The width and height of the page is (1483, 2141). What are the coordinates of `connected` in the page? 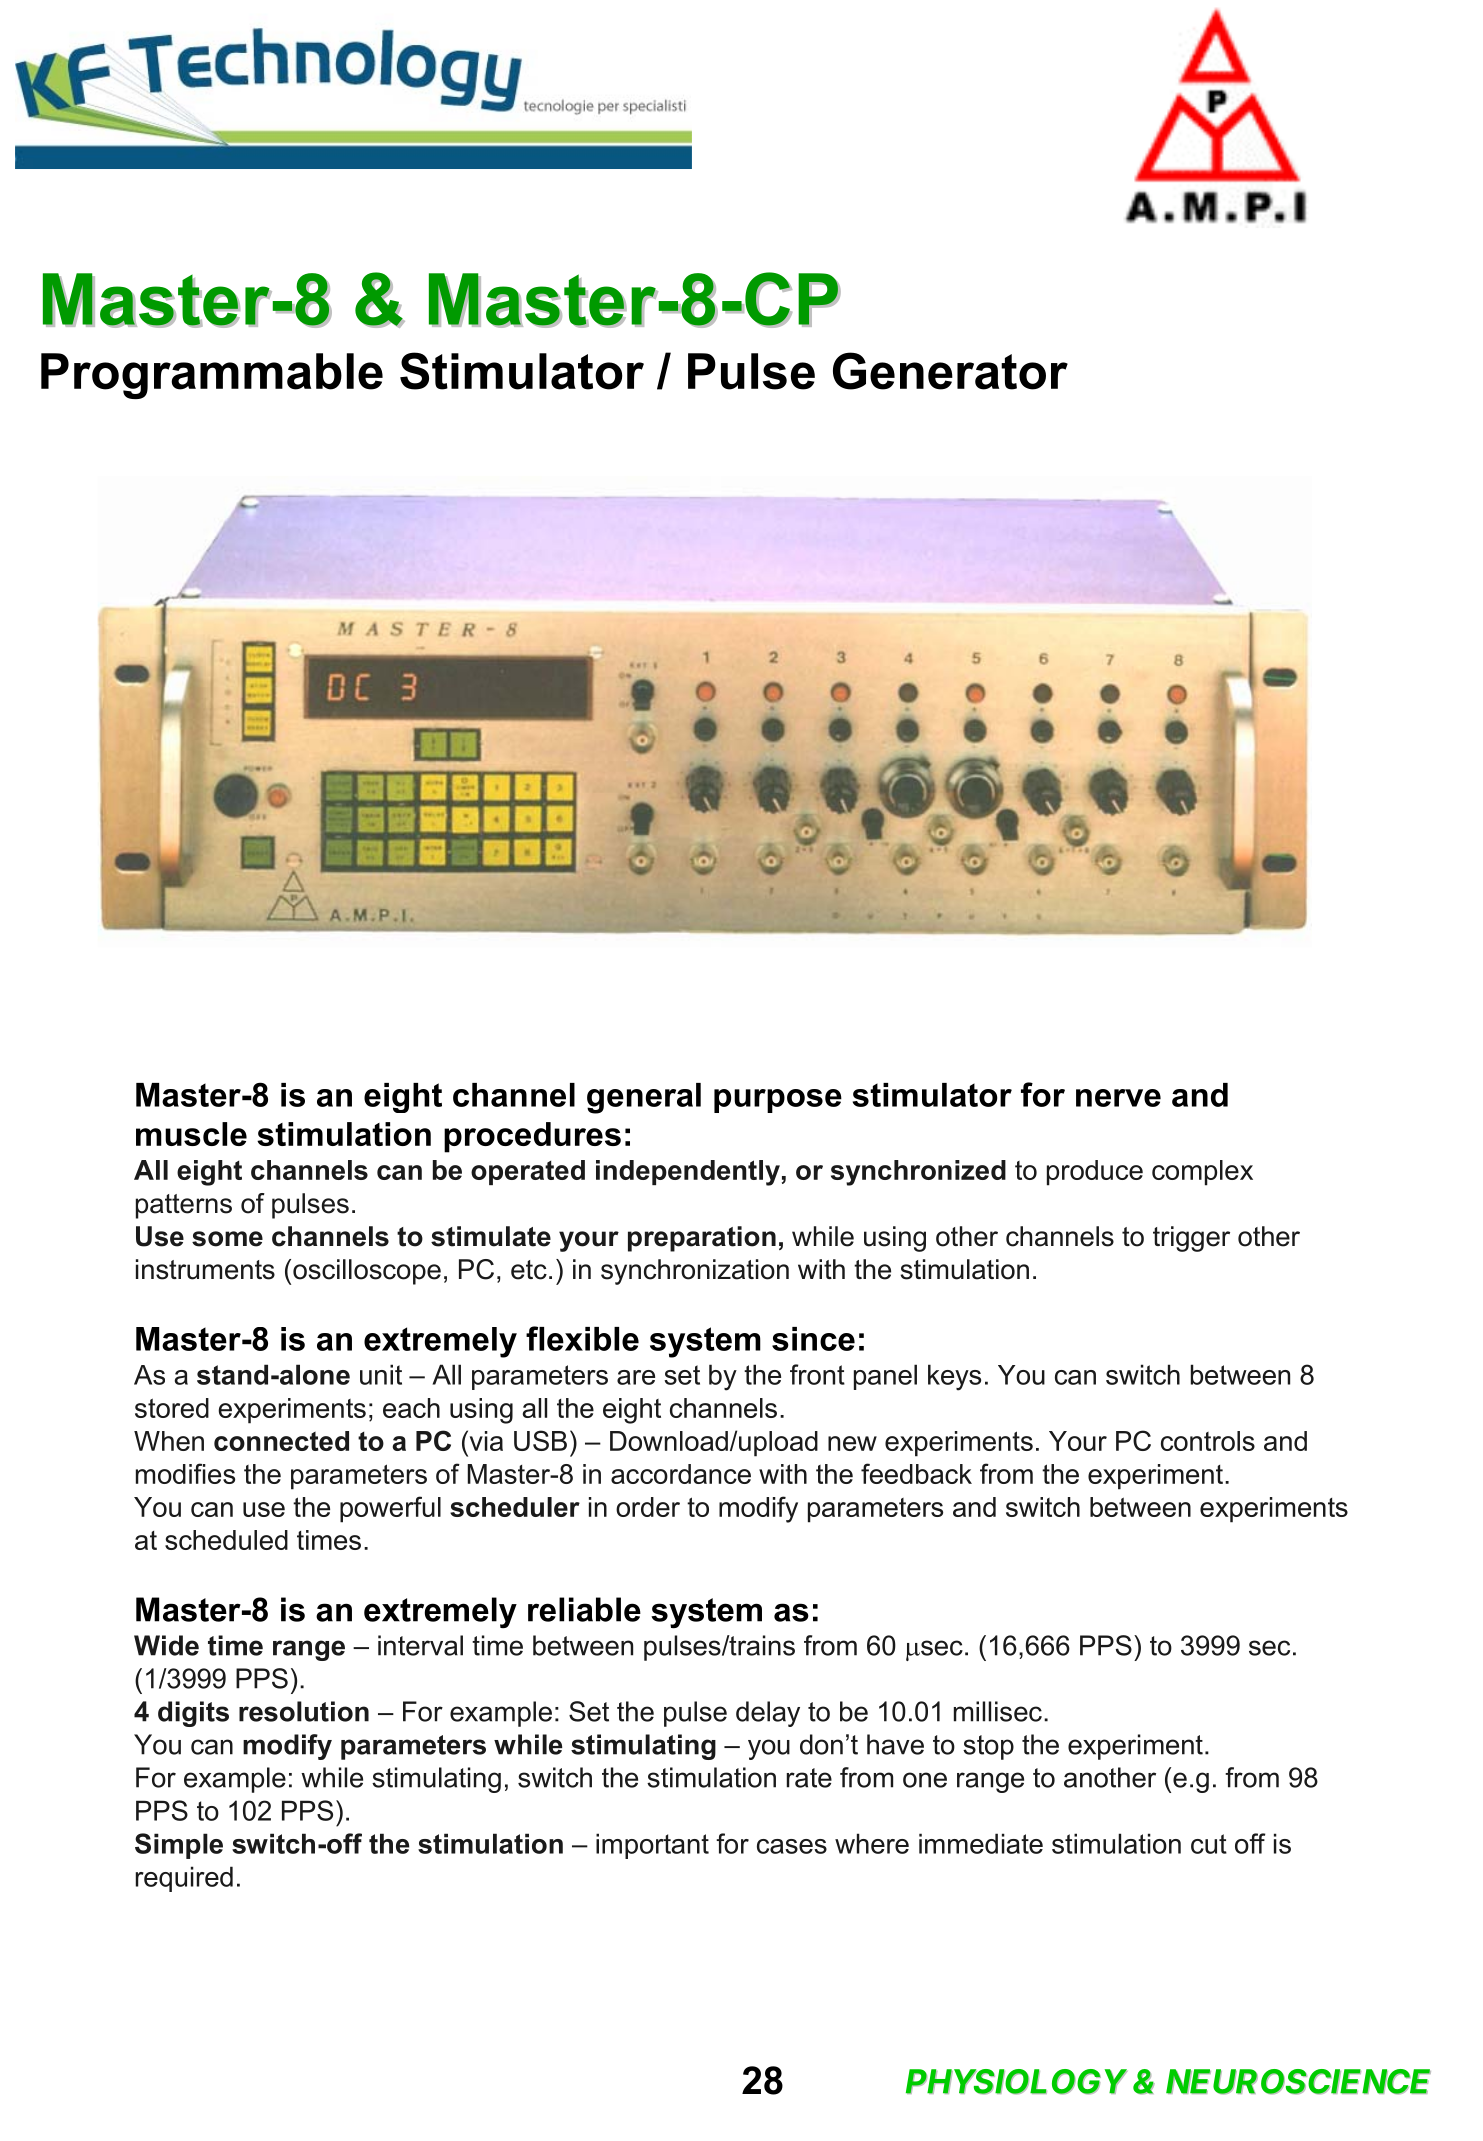 It's located at (281, 1441).
